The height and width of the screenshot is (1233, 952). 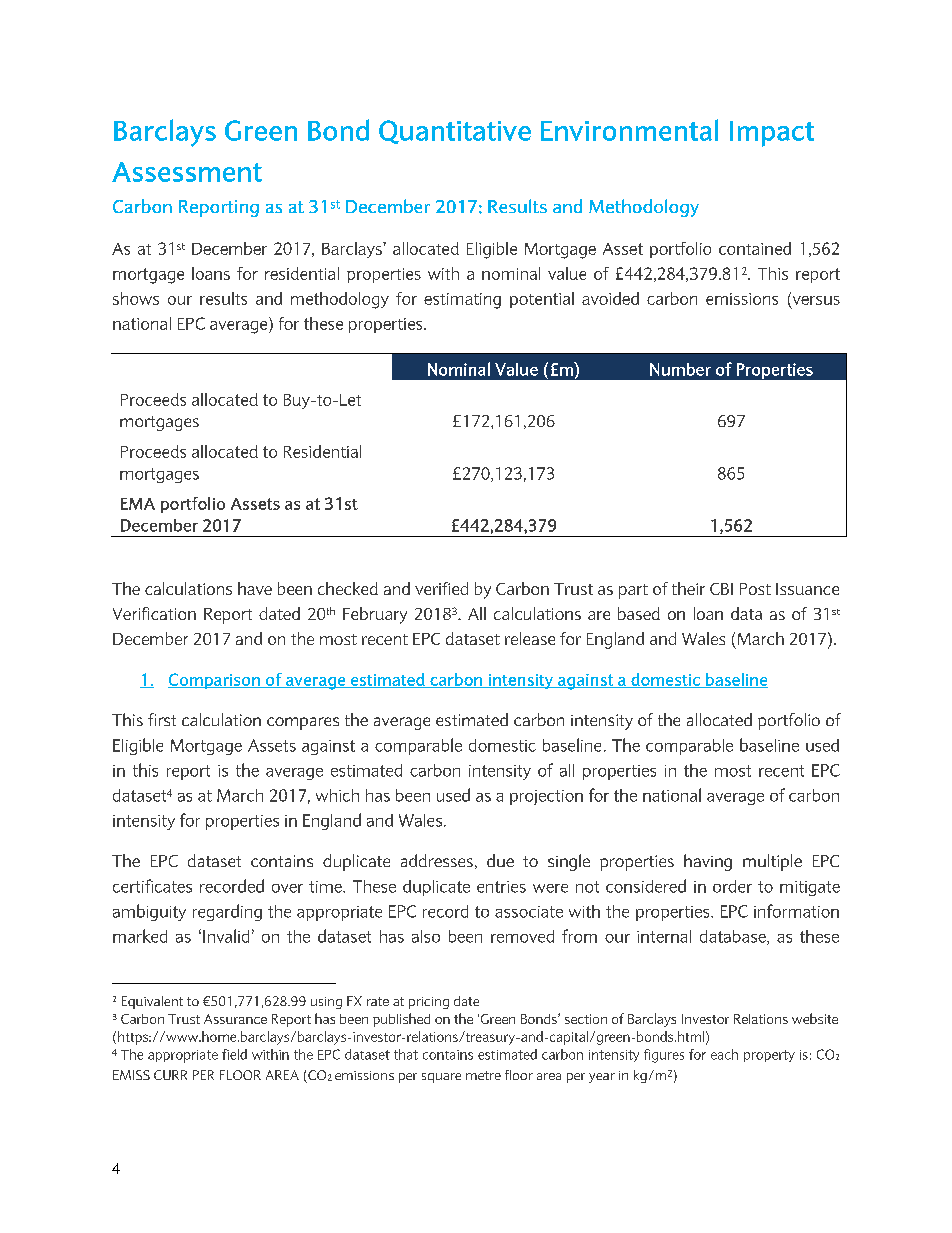 I want to click on have, so click(x=255, y=588).
